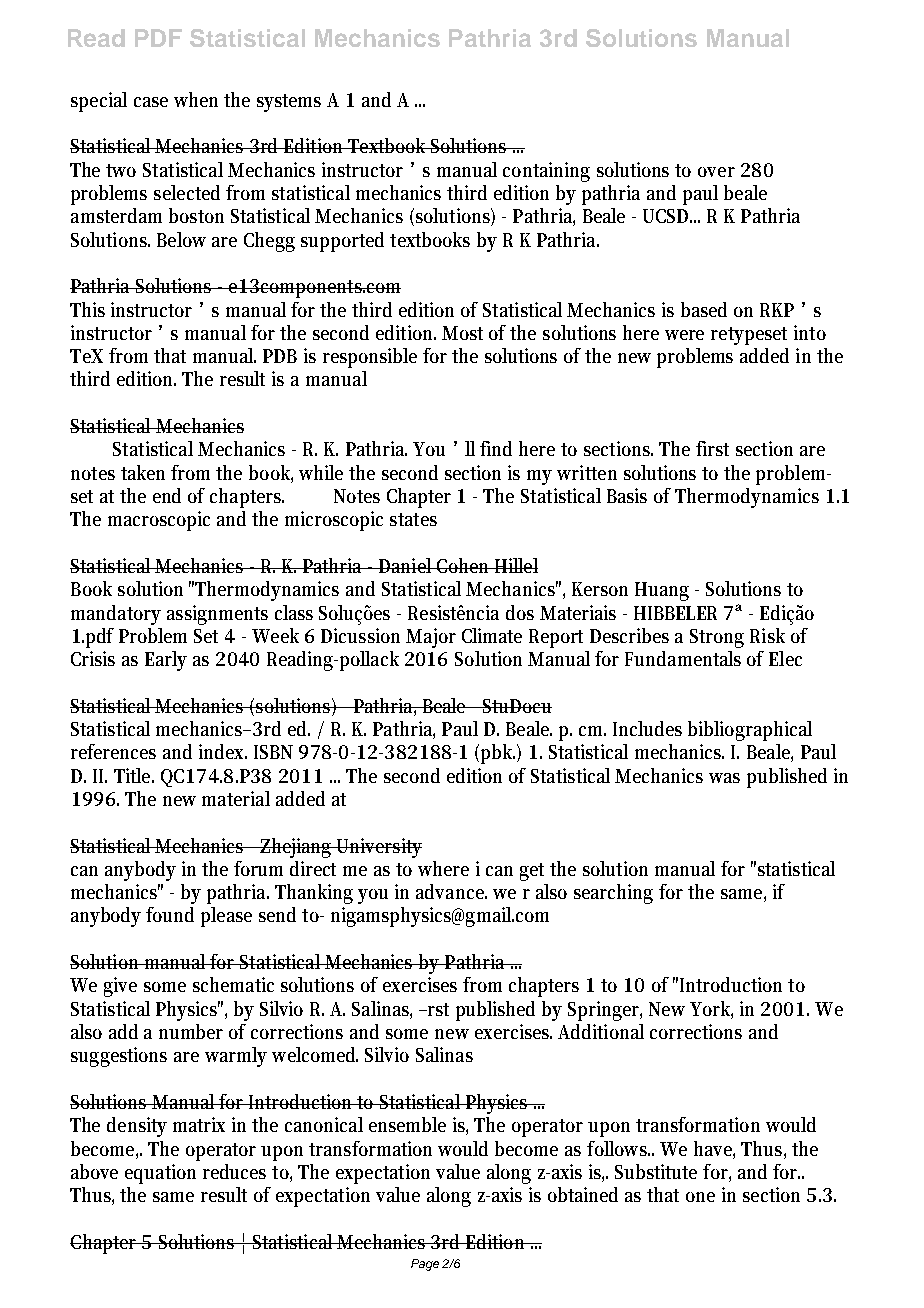  Describe the element at coordinates (711, 1009) in the screenshot. I see `York` at that location.
